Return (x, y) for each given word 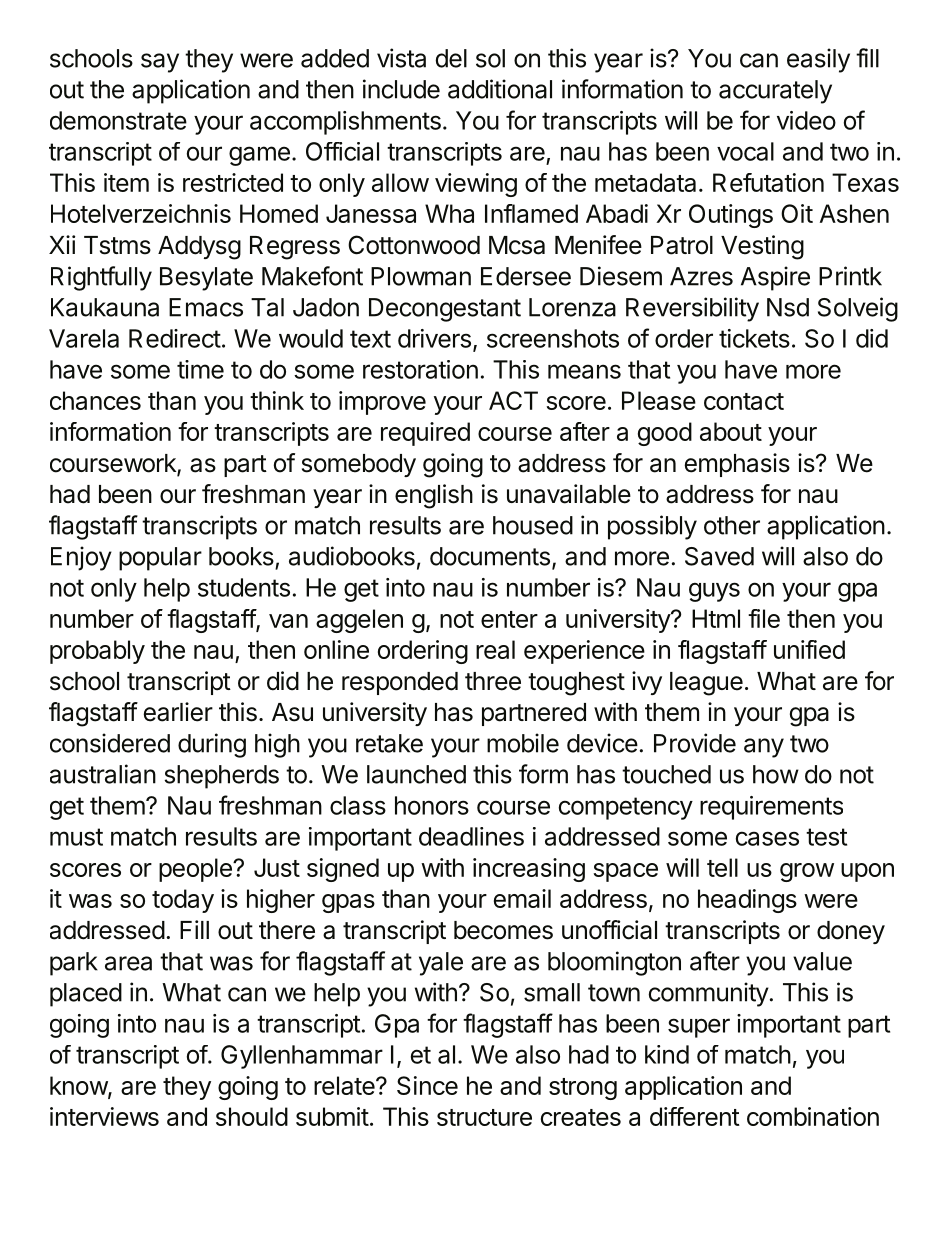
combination (813, 1116)
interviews (104, 1116)
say (160, 63)
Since (427, 1085)
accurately (775, 92)
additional (500, 89)
